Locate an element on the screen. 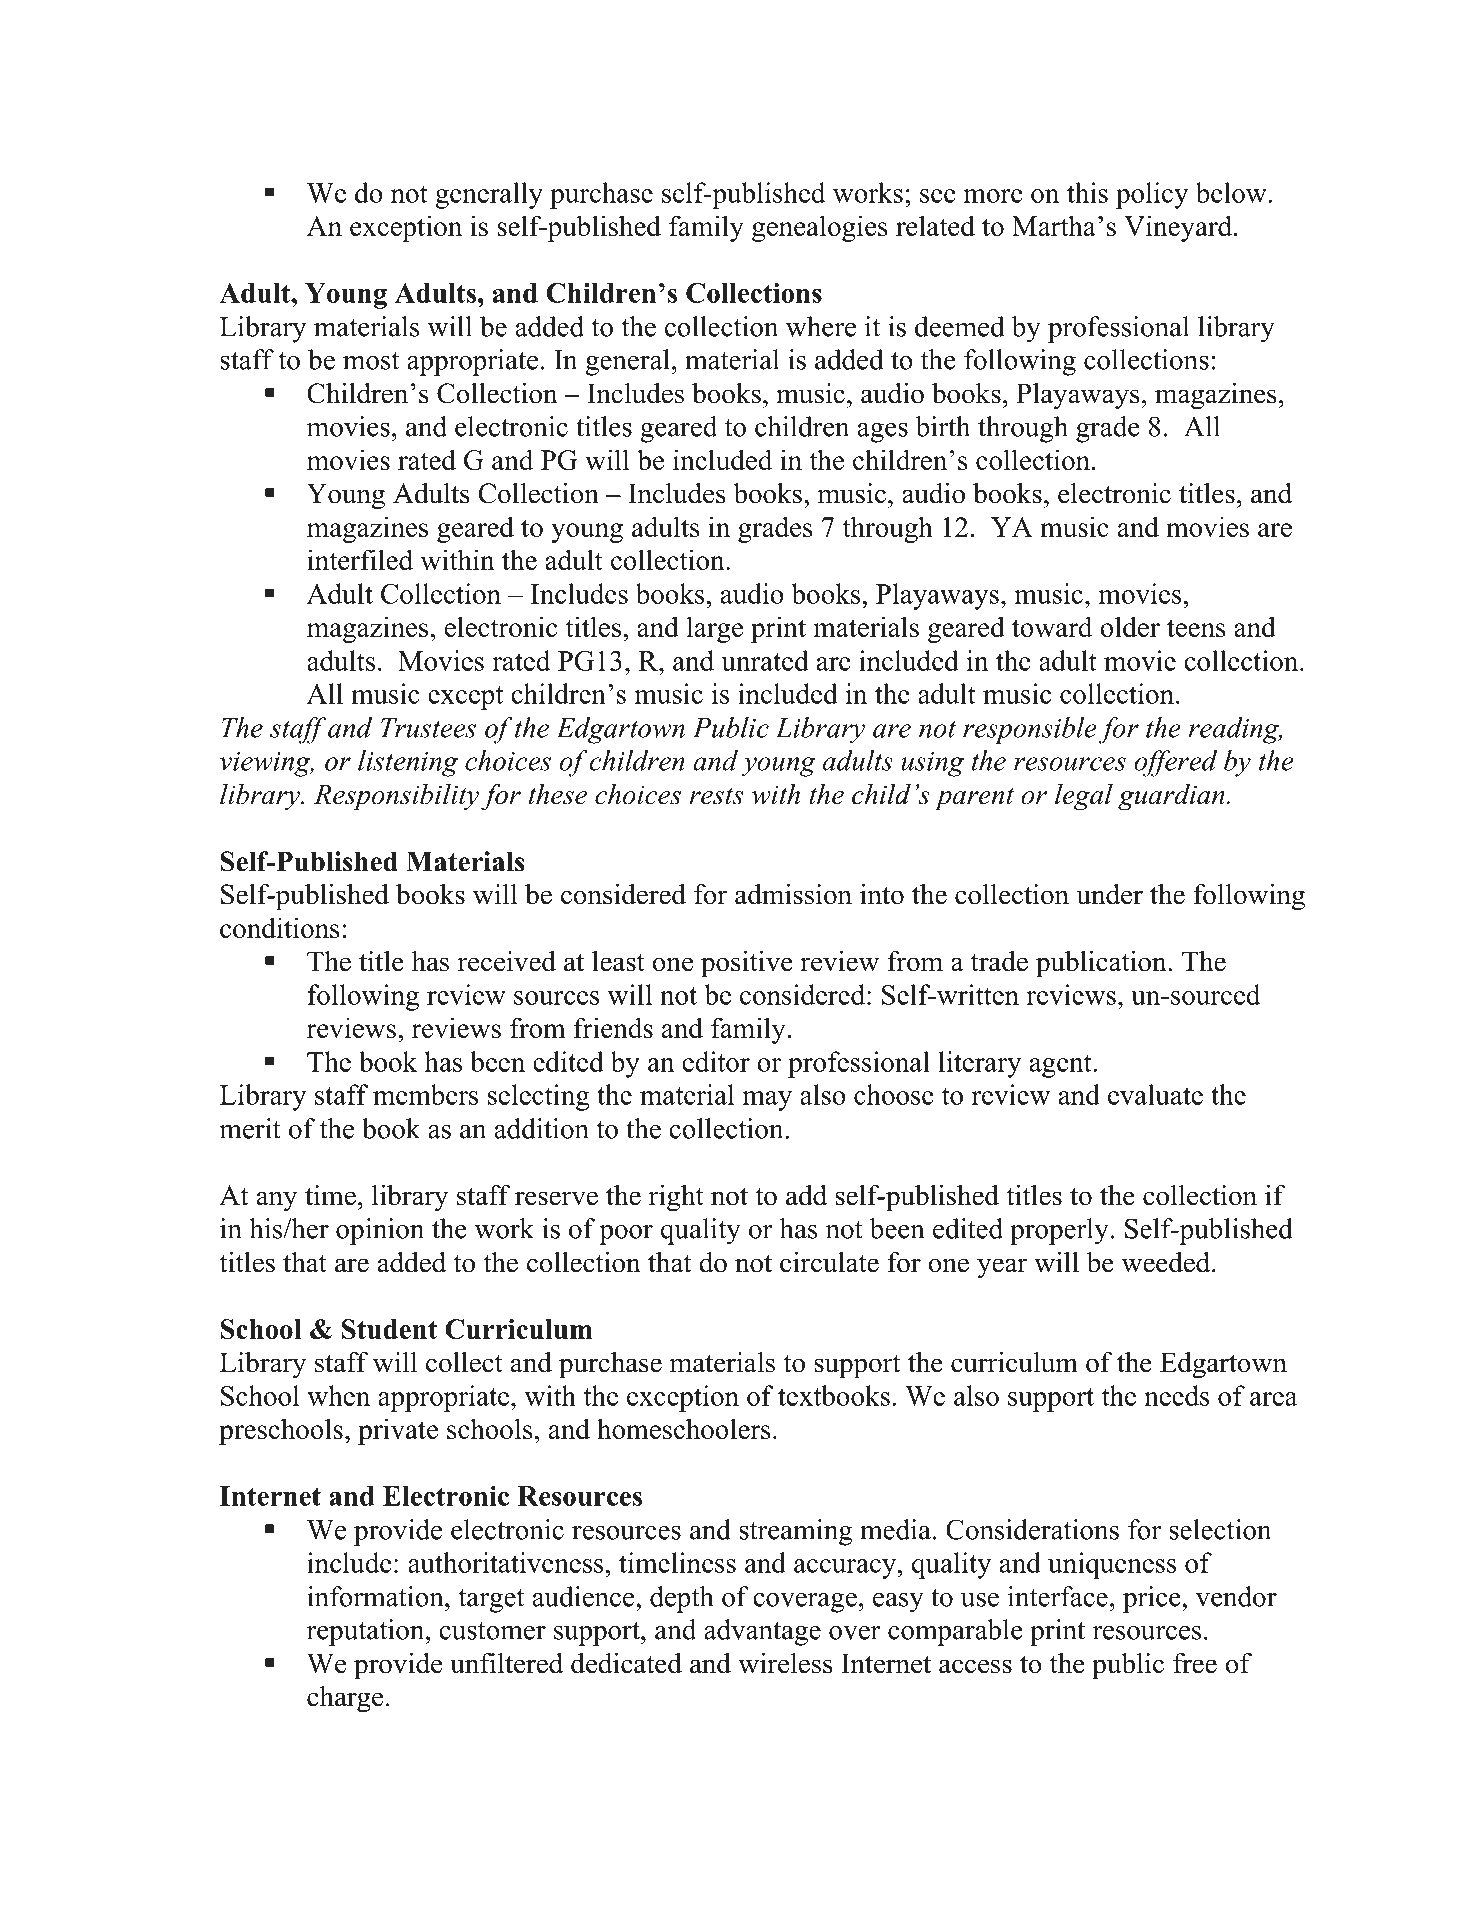 The image size is (1482, 1918). Student is located at coordinates (389, 1329).
